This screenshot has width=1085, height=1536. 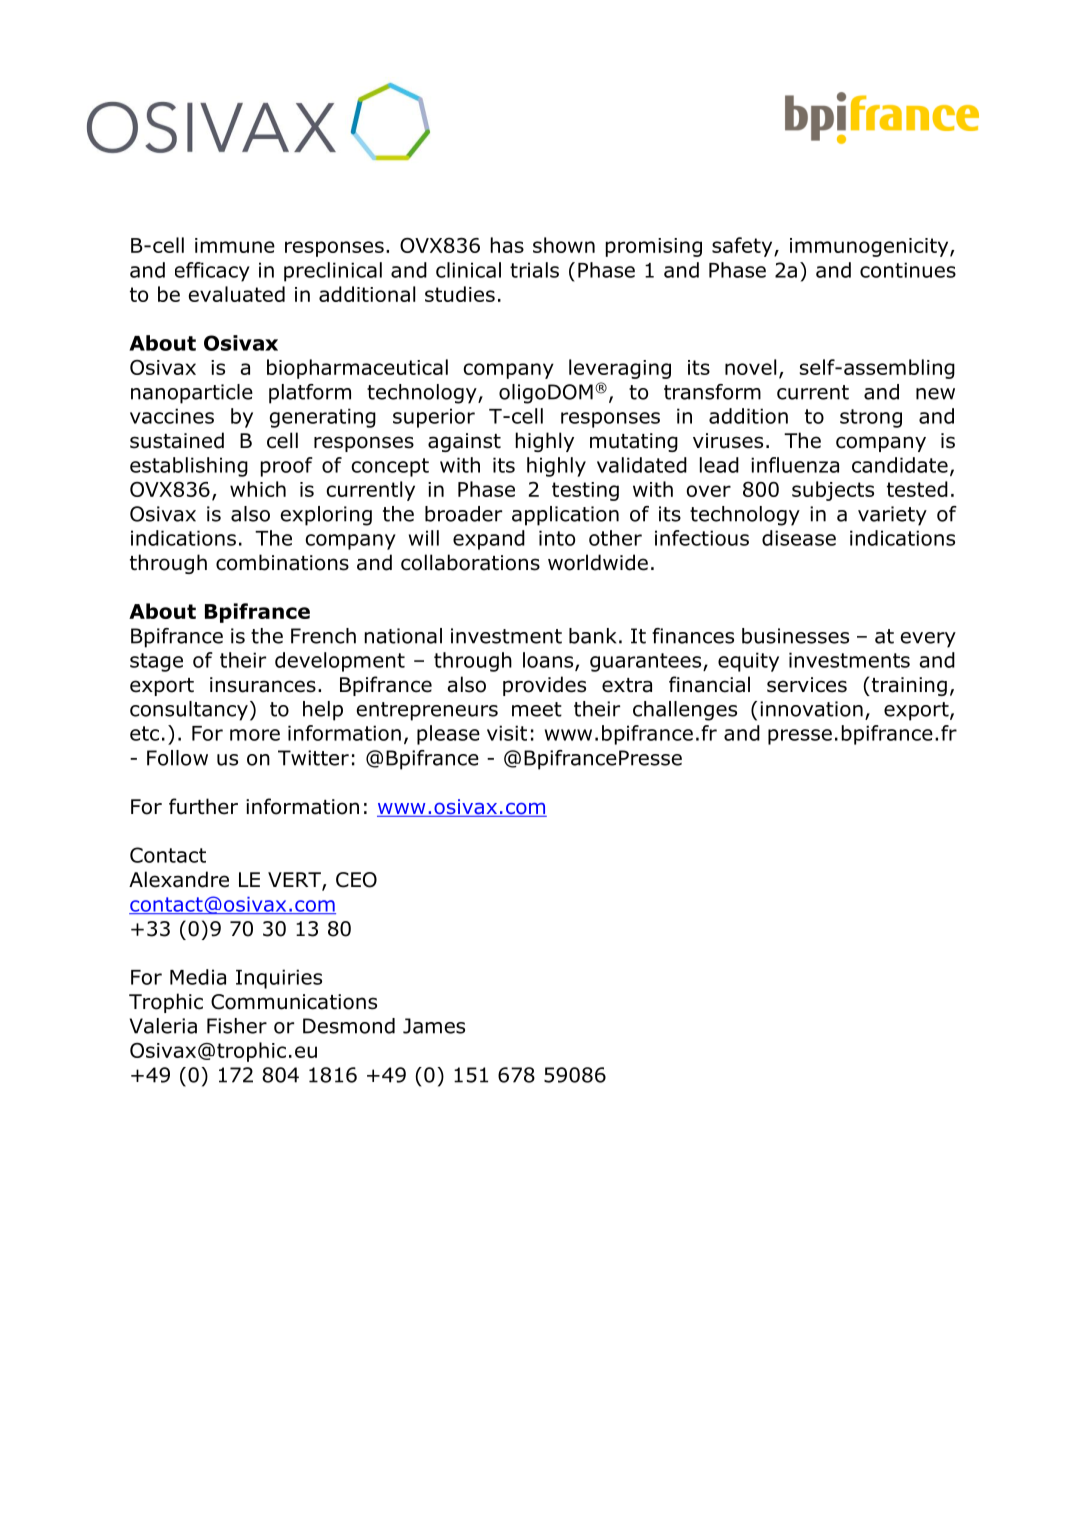 I want to click on continues, so click(x=908, y=270).
